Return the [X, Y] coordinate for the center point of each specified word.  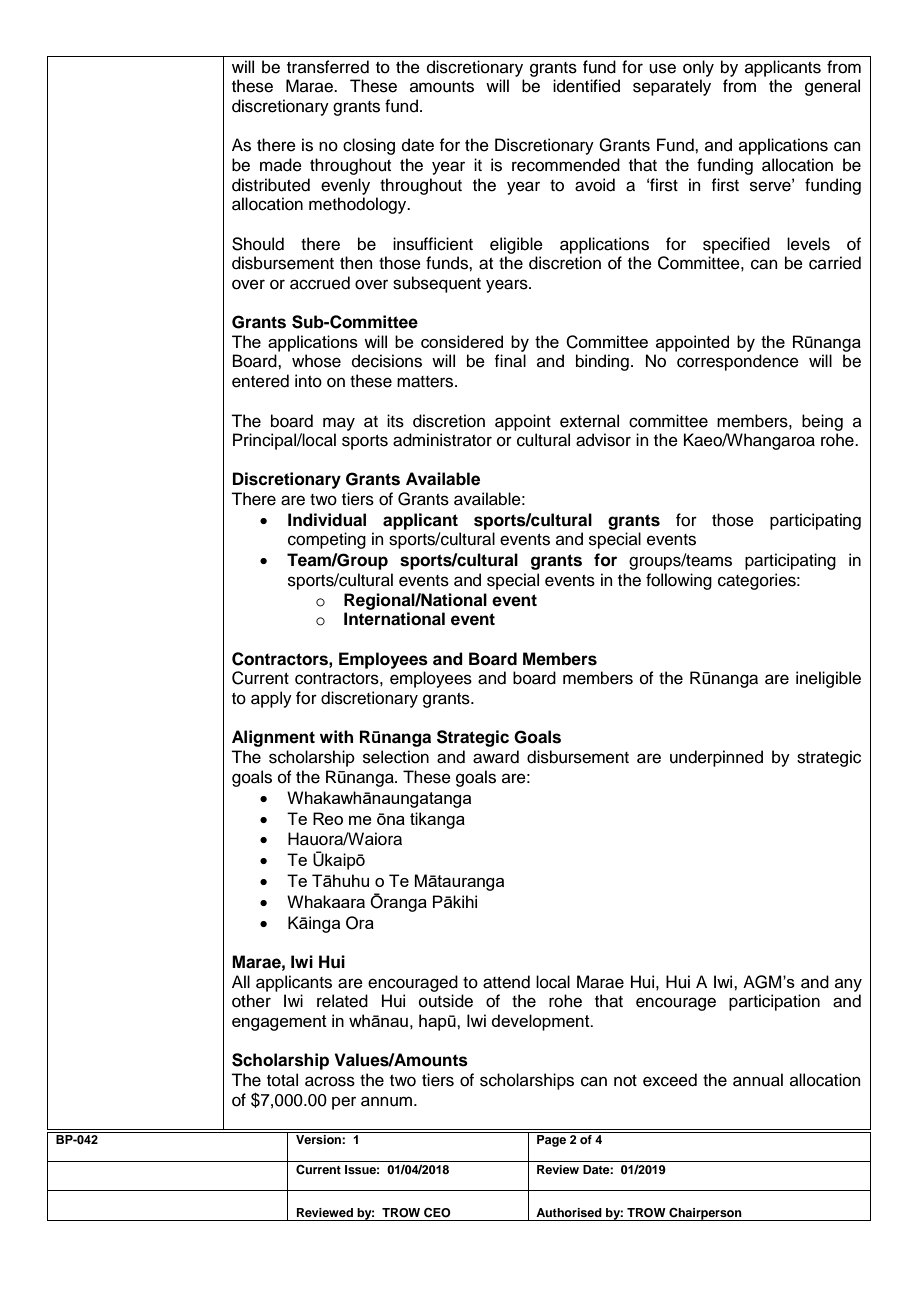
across [330, 1081]
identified [586, 86]
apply [271, 699]
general [832, 87]
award [496, 757]
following [679, 581]
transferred [328, 67]
